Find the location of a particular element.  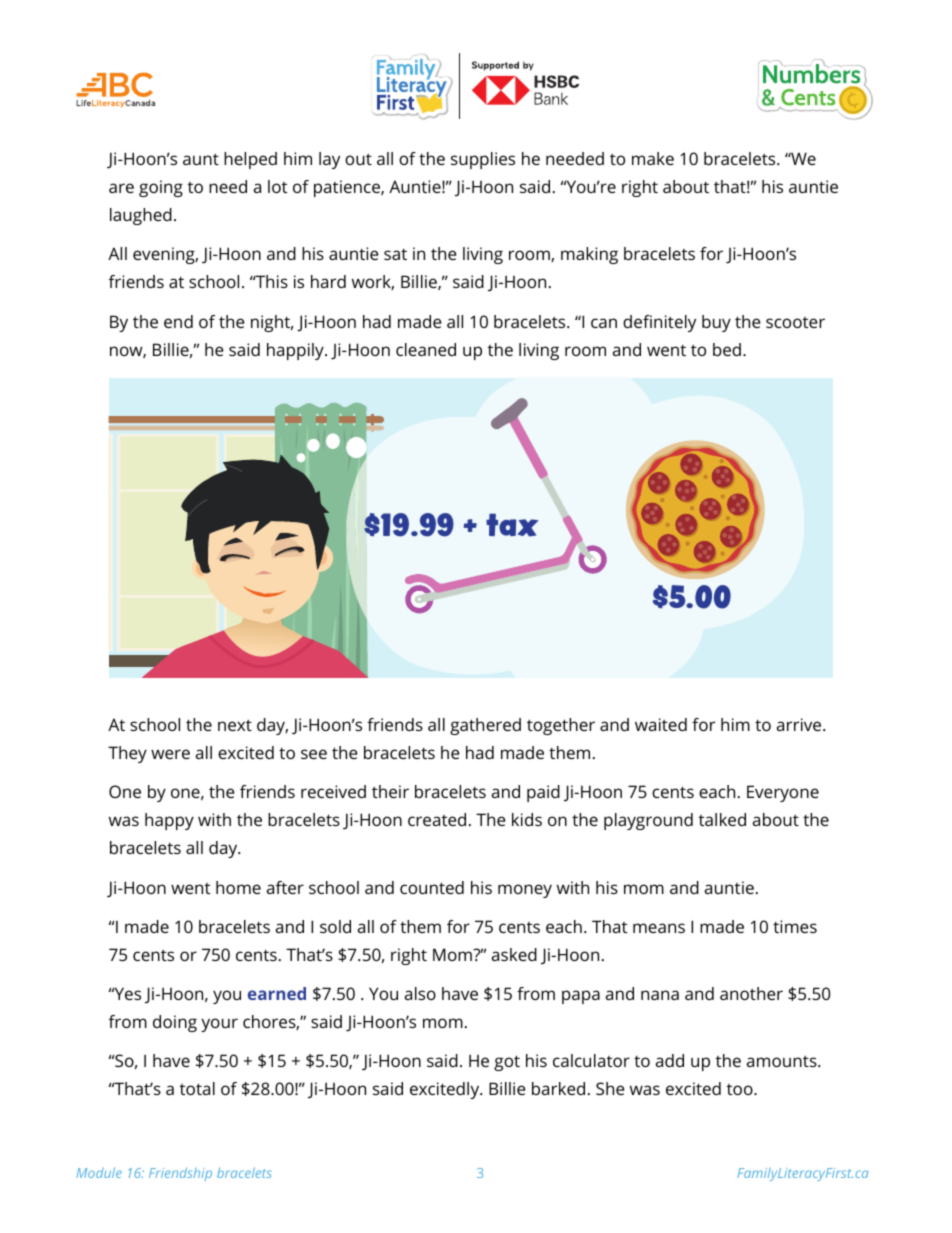

cleaned is located at coordinates (426, 349).
